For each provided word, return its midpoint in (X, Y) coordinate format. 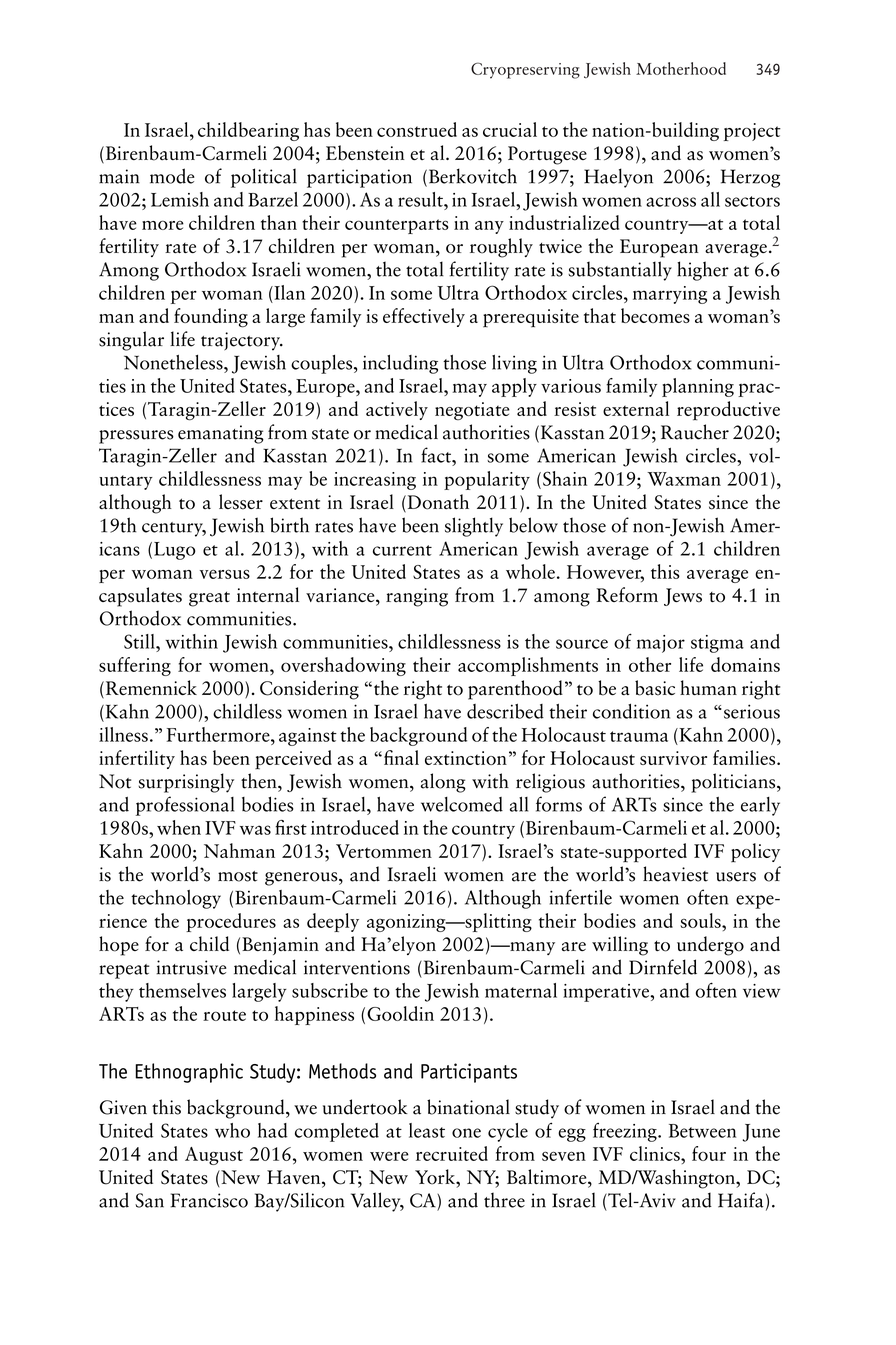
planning (698, 387)
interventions (357, 967)
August (214, 1156)
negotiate (472, 411)
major (661, 644)
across (671, 202)
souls (701, 920)
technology (176, 899)
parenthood (515, 690)
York (436, 1177)
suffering (135, 666)
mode (172, 176)
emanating (221, 434)
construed (417, 129)
